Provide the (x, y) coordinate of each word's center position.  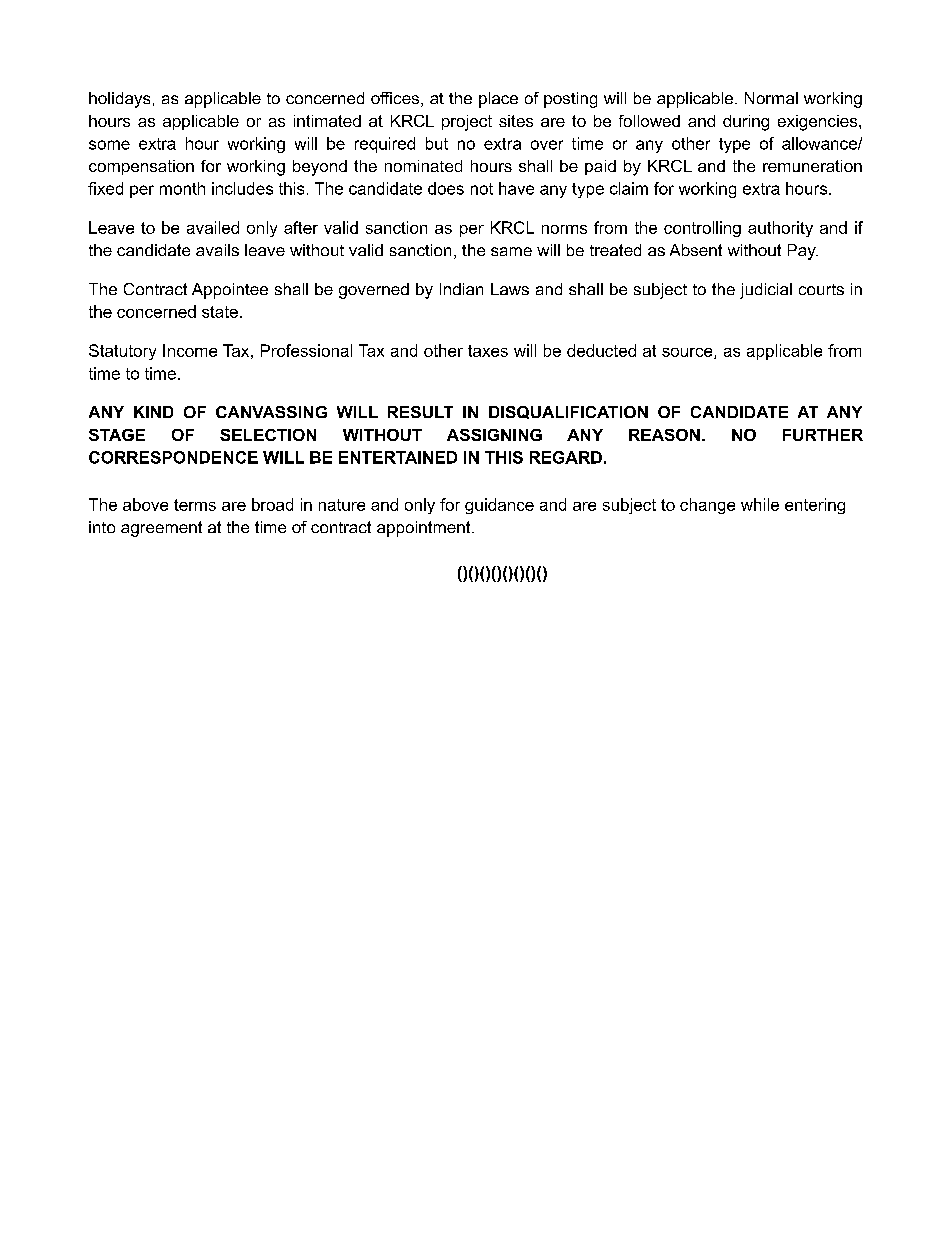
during (746, 123)
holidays (119, 100)
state (220, 312)
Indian (461, 289)
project (467, 123)
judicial (766, 291)
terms (195, 505)
